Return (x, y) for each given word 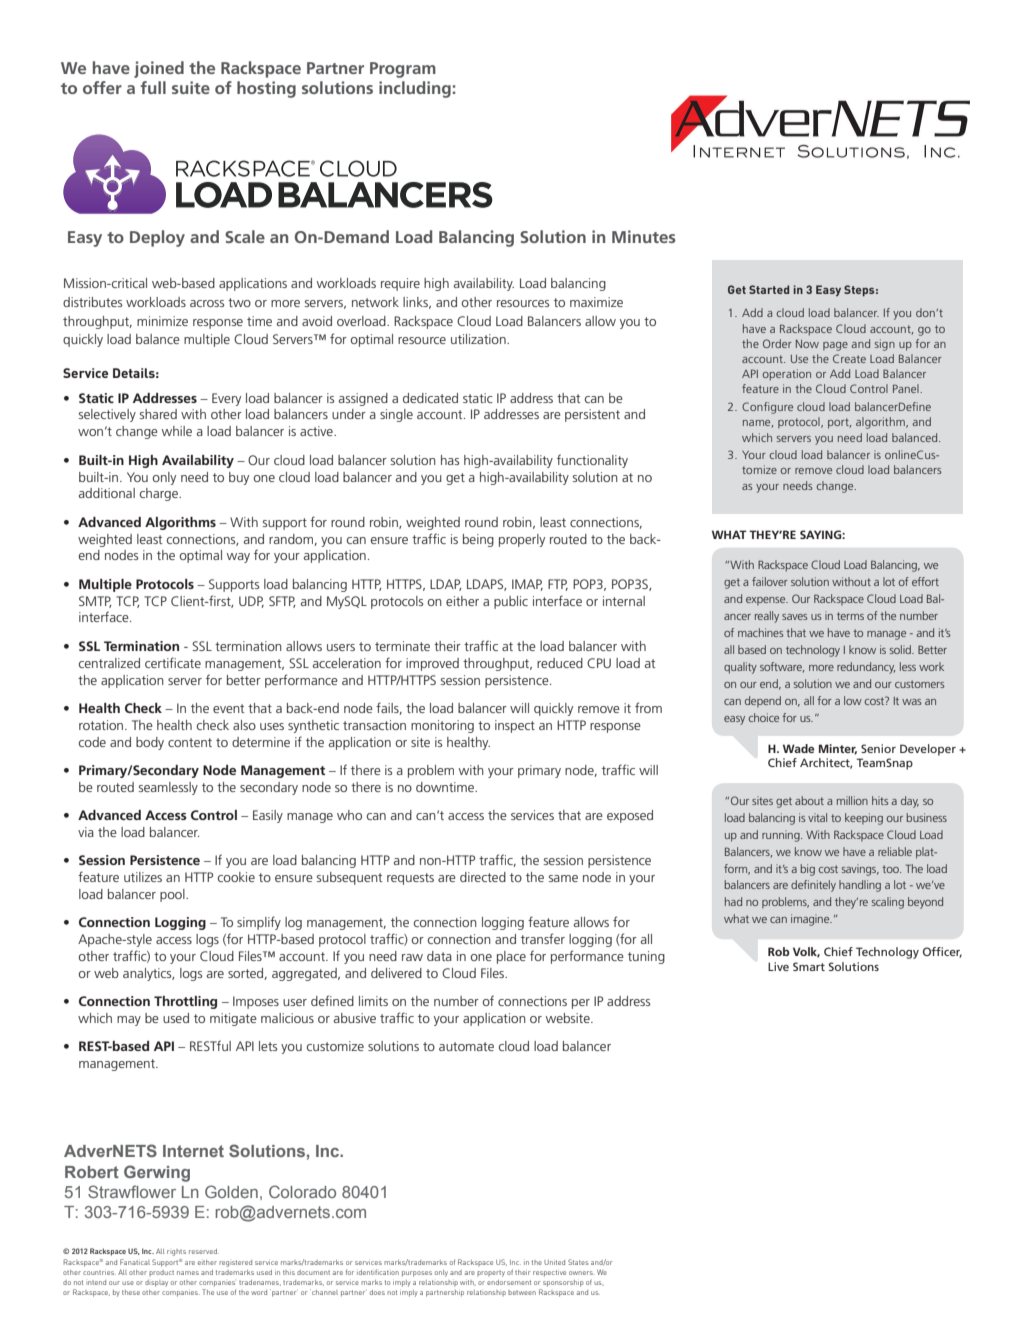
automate (466, 1046)
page (835, 346)
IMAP (527, 585)
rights (176, 1252)
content (190, 742)
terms (850, 616)
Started (769, 289)
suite (191, 87)
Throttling (185, 1002)
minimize (162, 321)
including (415, 89)
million (852, 800)
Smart (809, 966)
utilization (479, 339)
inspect (515, 726)
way (238, 558)
